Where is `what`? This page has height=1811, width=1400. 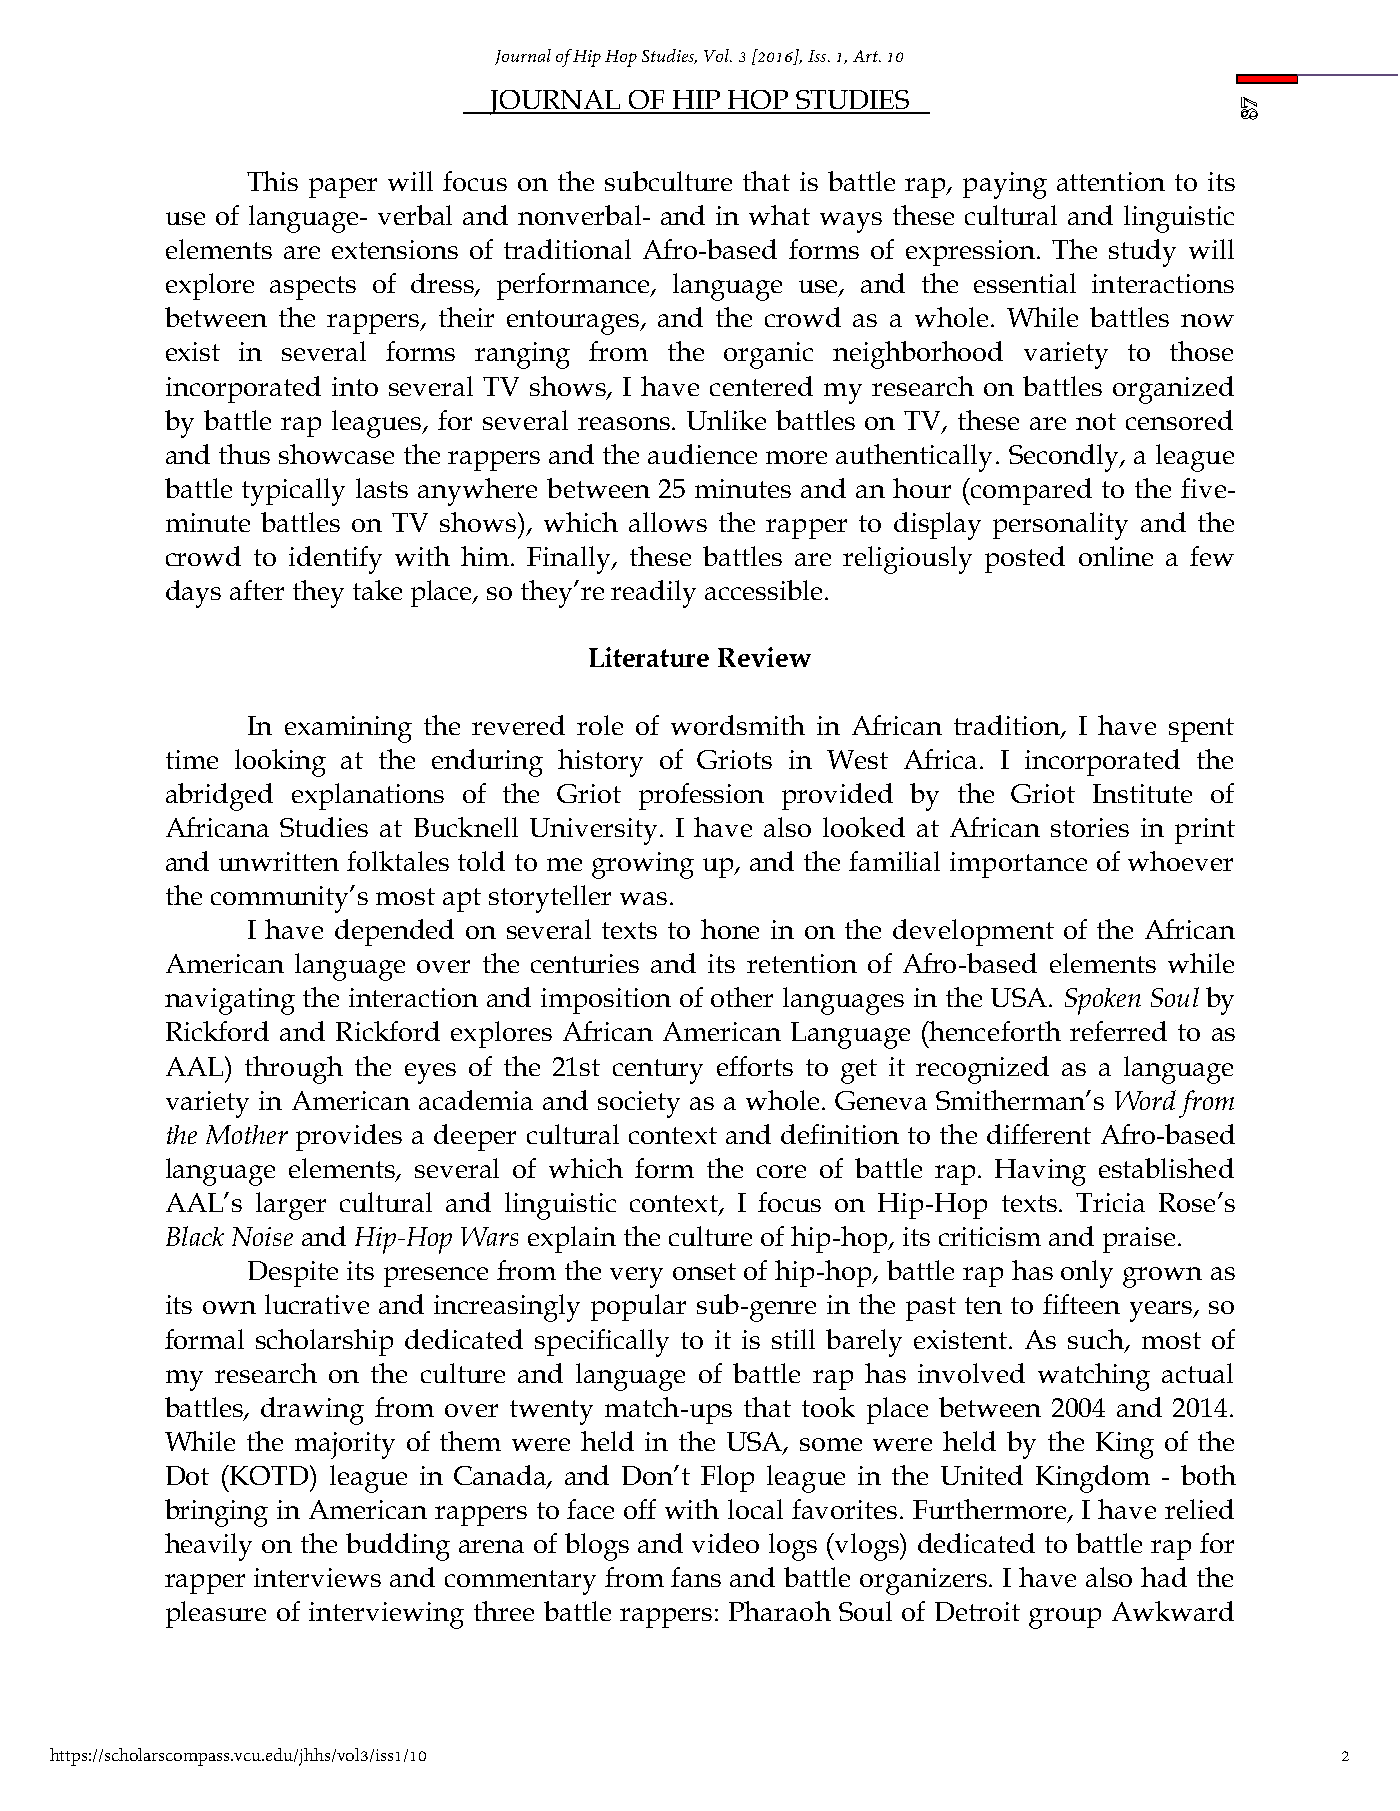
what is located at coordinates (779, 215).
